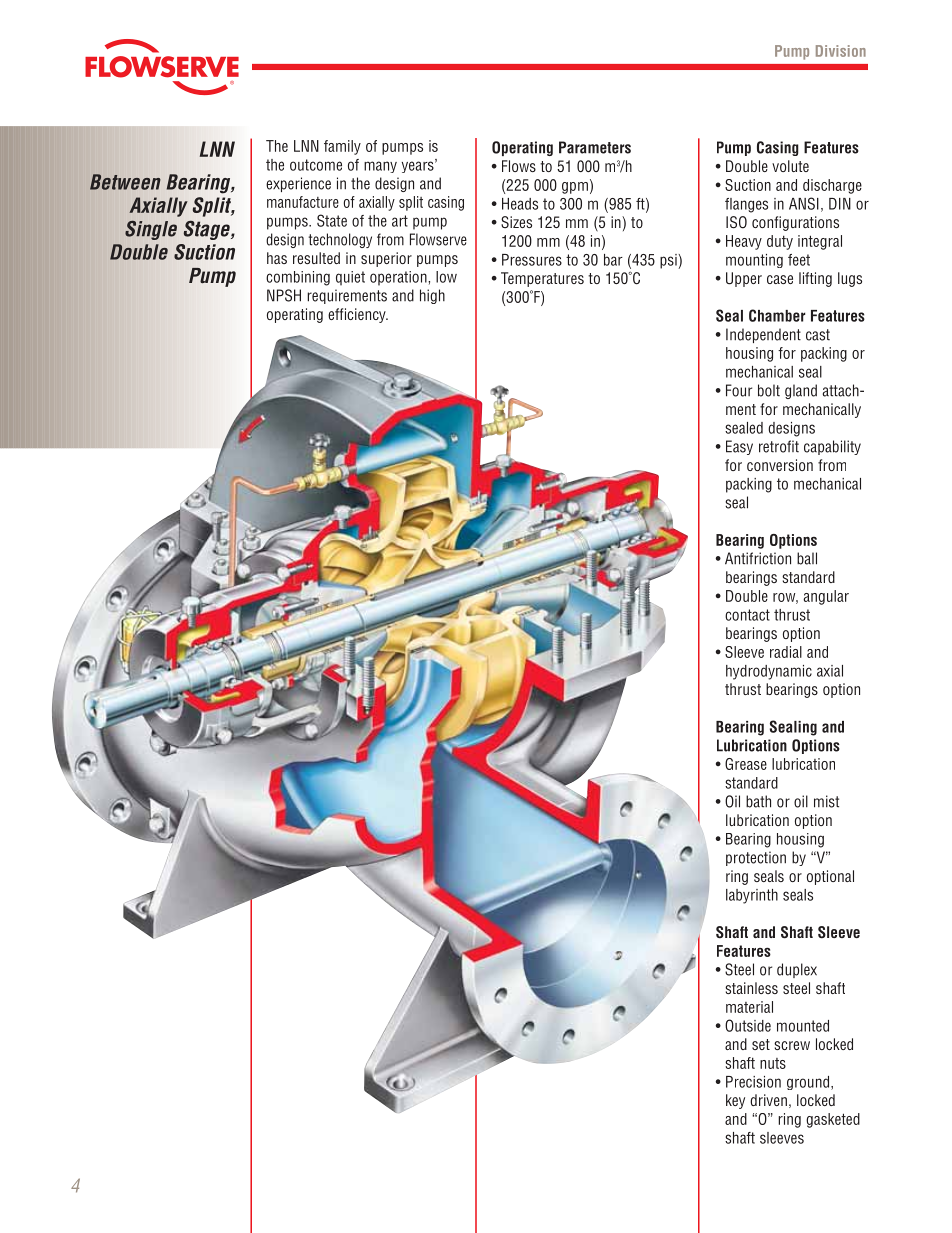 This page has width=952, height=1233. I want to click on Precision, so click(753, 1082).
